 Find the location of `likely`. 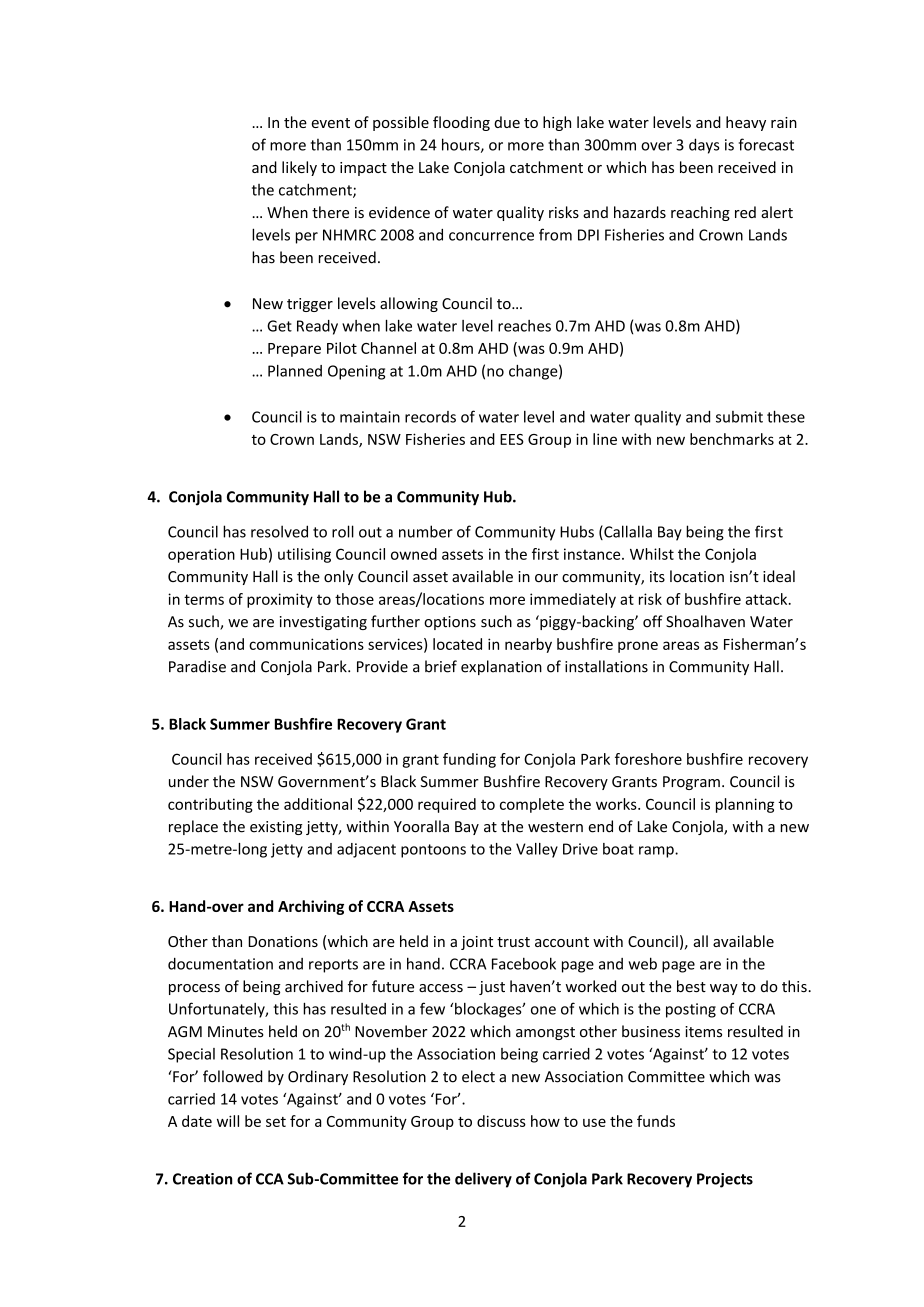

likely is located at coordinates (299, 168).
